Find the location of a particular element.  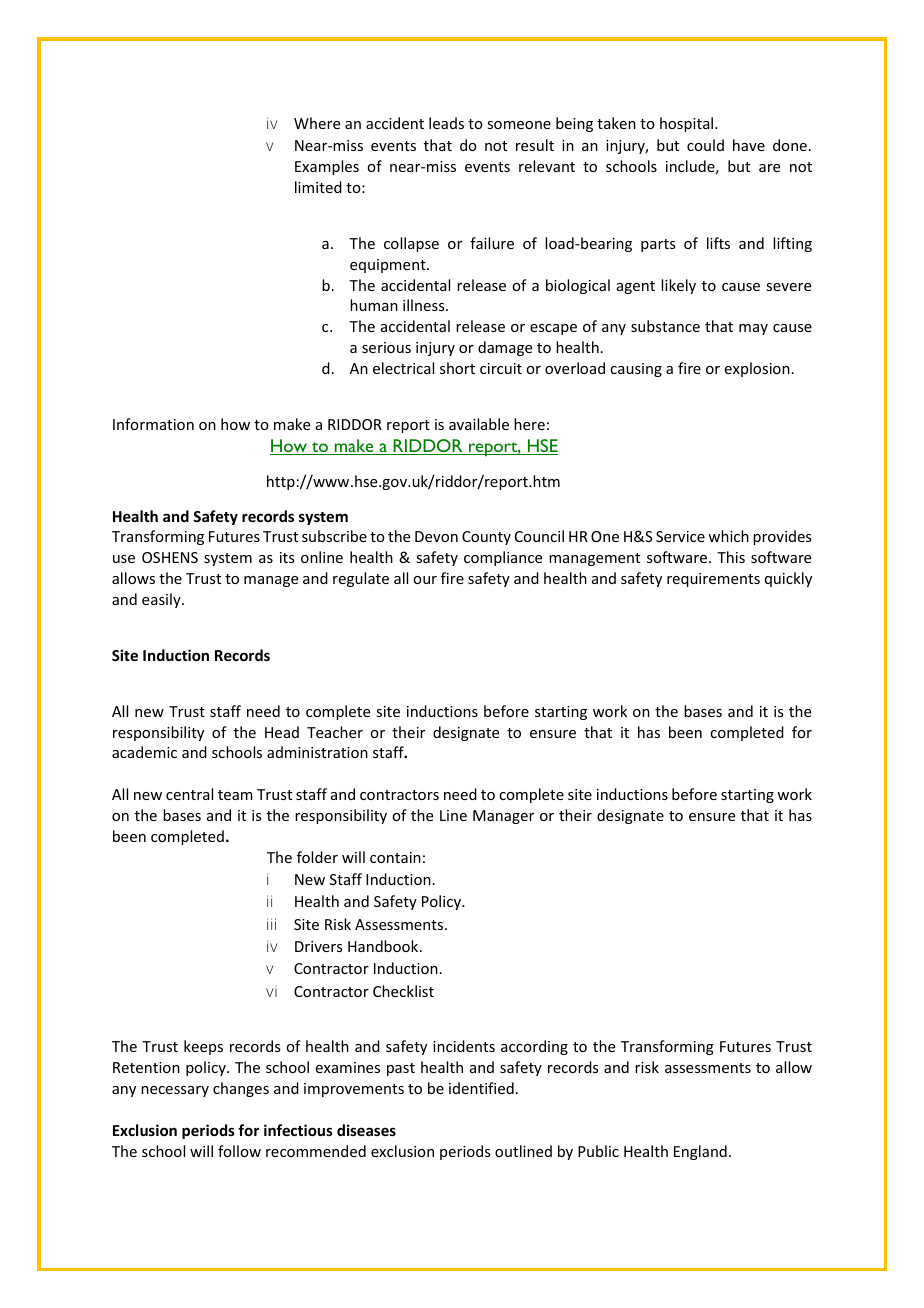

Information is located at coordinates (153, 424).
